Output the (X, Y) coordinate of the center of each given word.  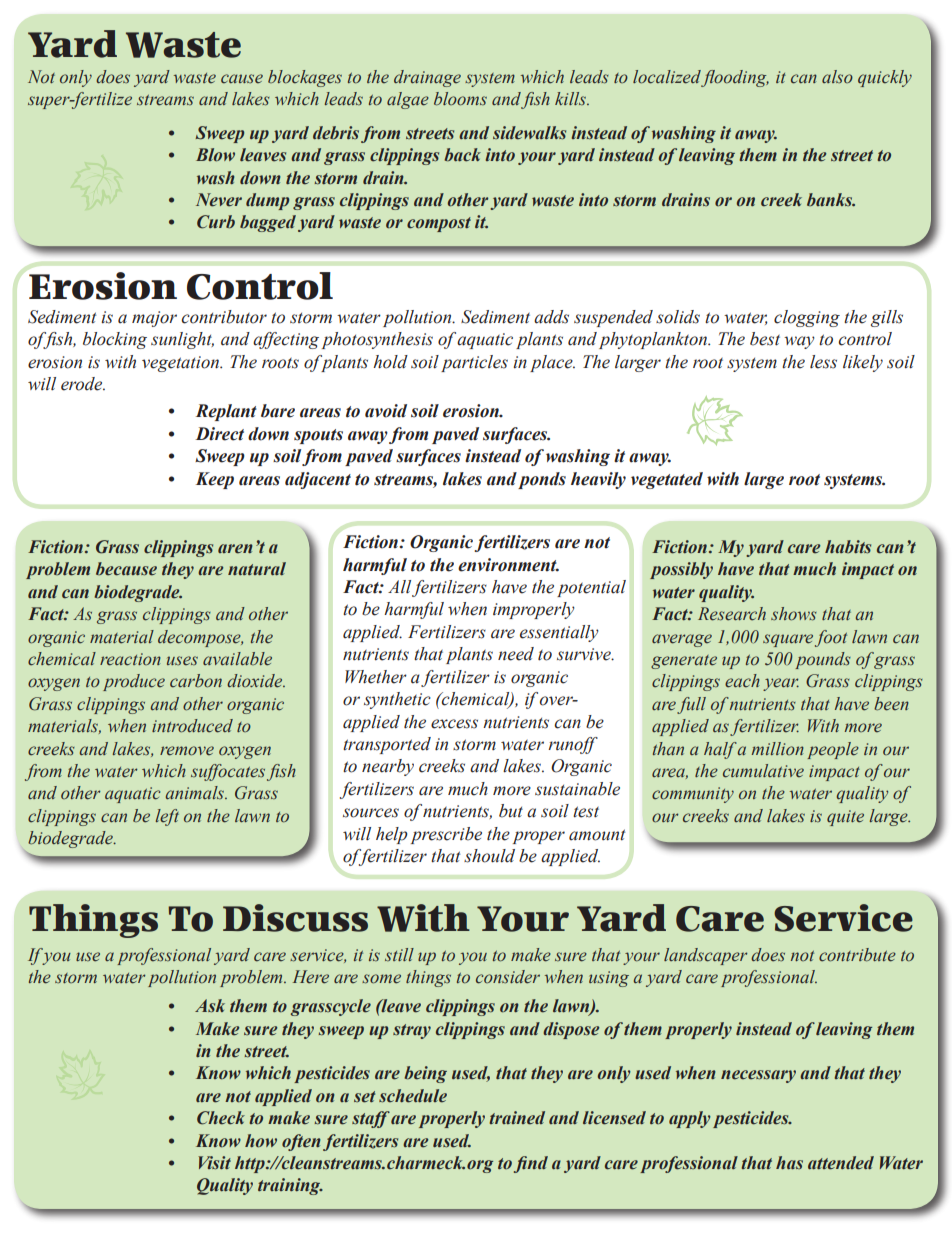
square (788, 640)
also (837, 77)
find (531, 1164)
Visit (214, 1163)
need (516, 654)
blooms (460, 99)
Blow (215, 155)
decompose (200, 638)
